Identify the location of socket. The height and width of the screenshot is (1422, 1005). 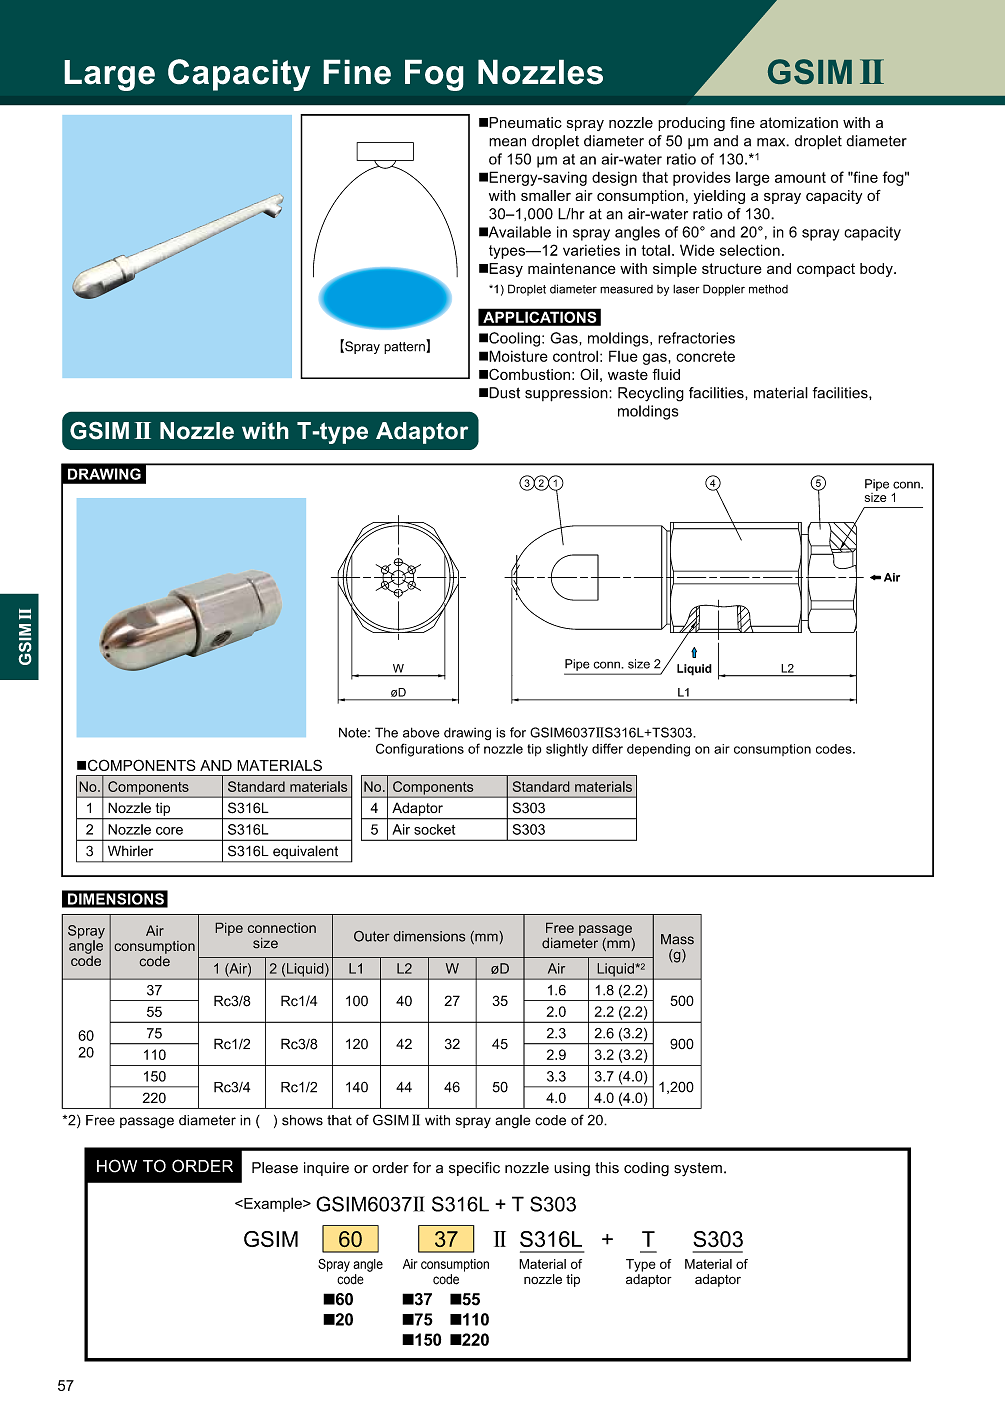
(434, 829).
